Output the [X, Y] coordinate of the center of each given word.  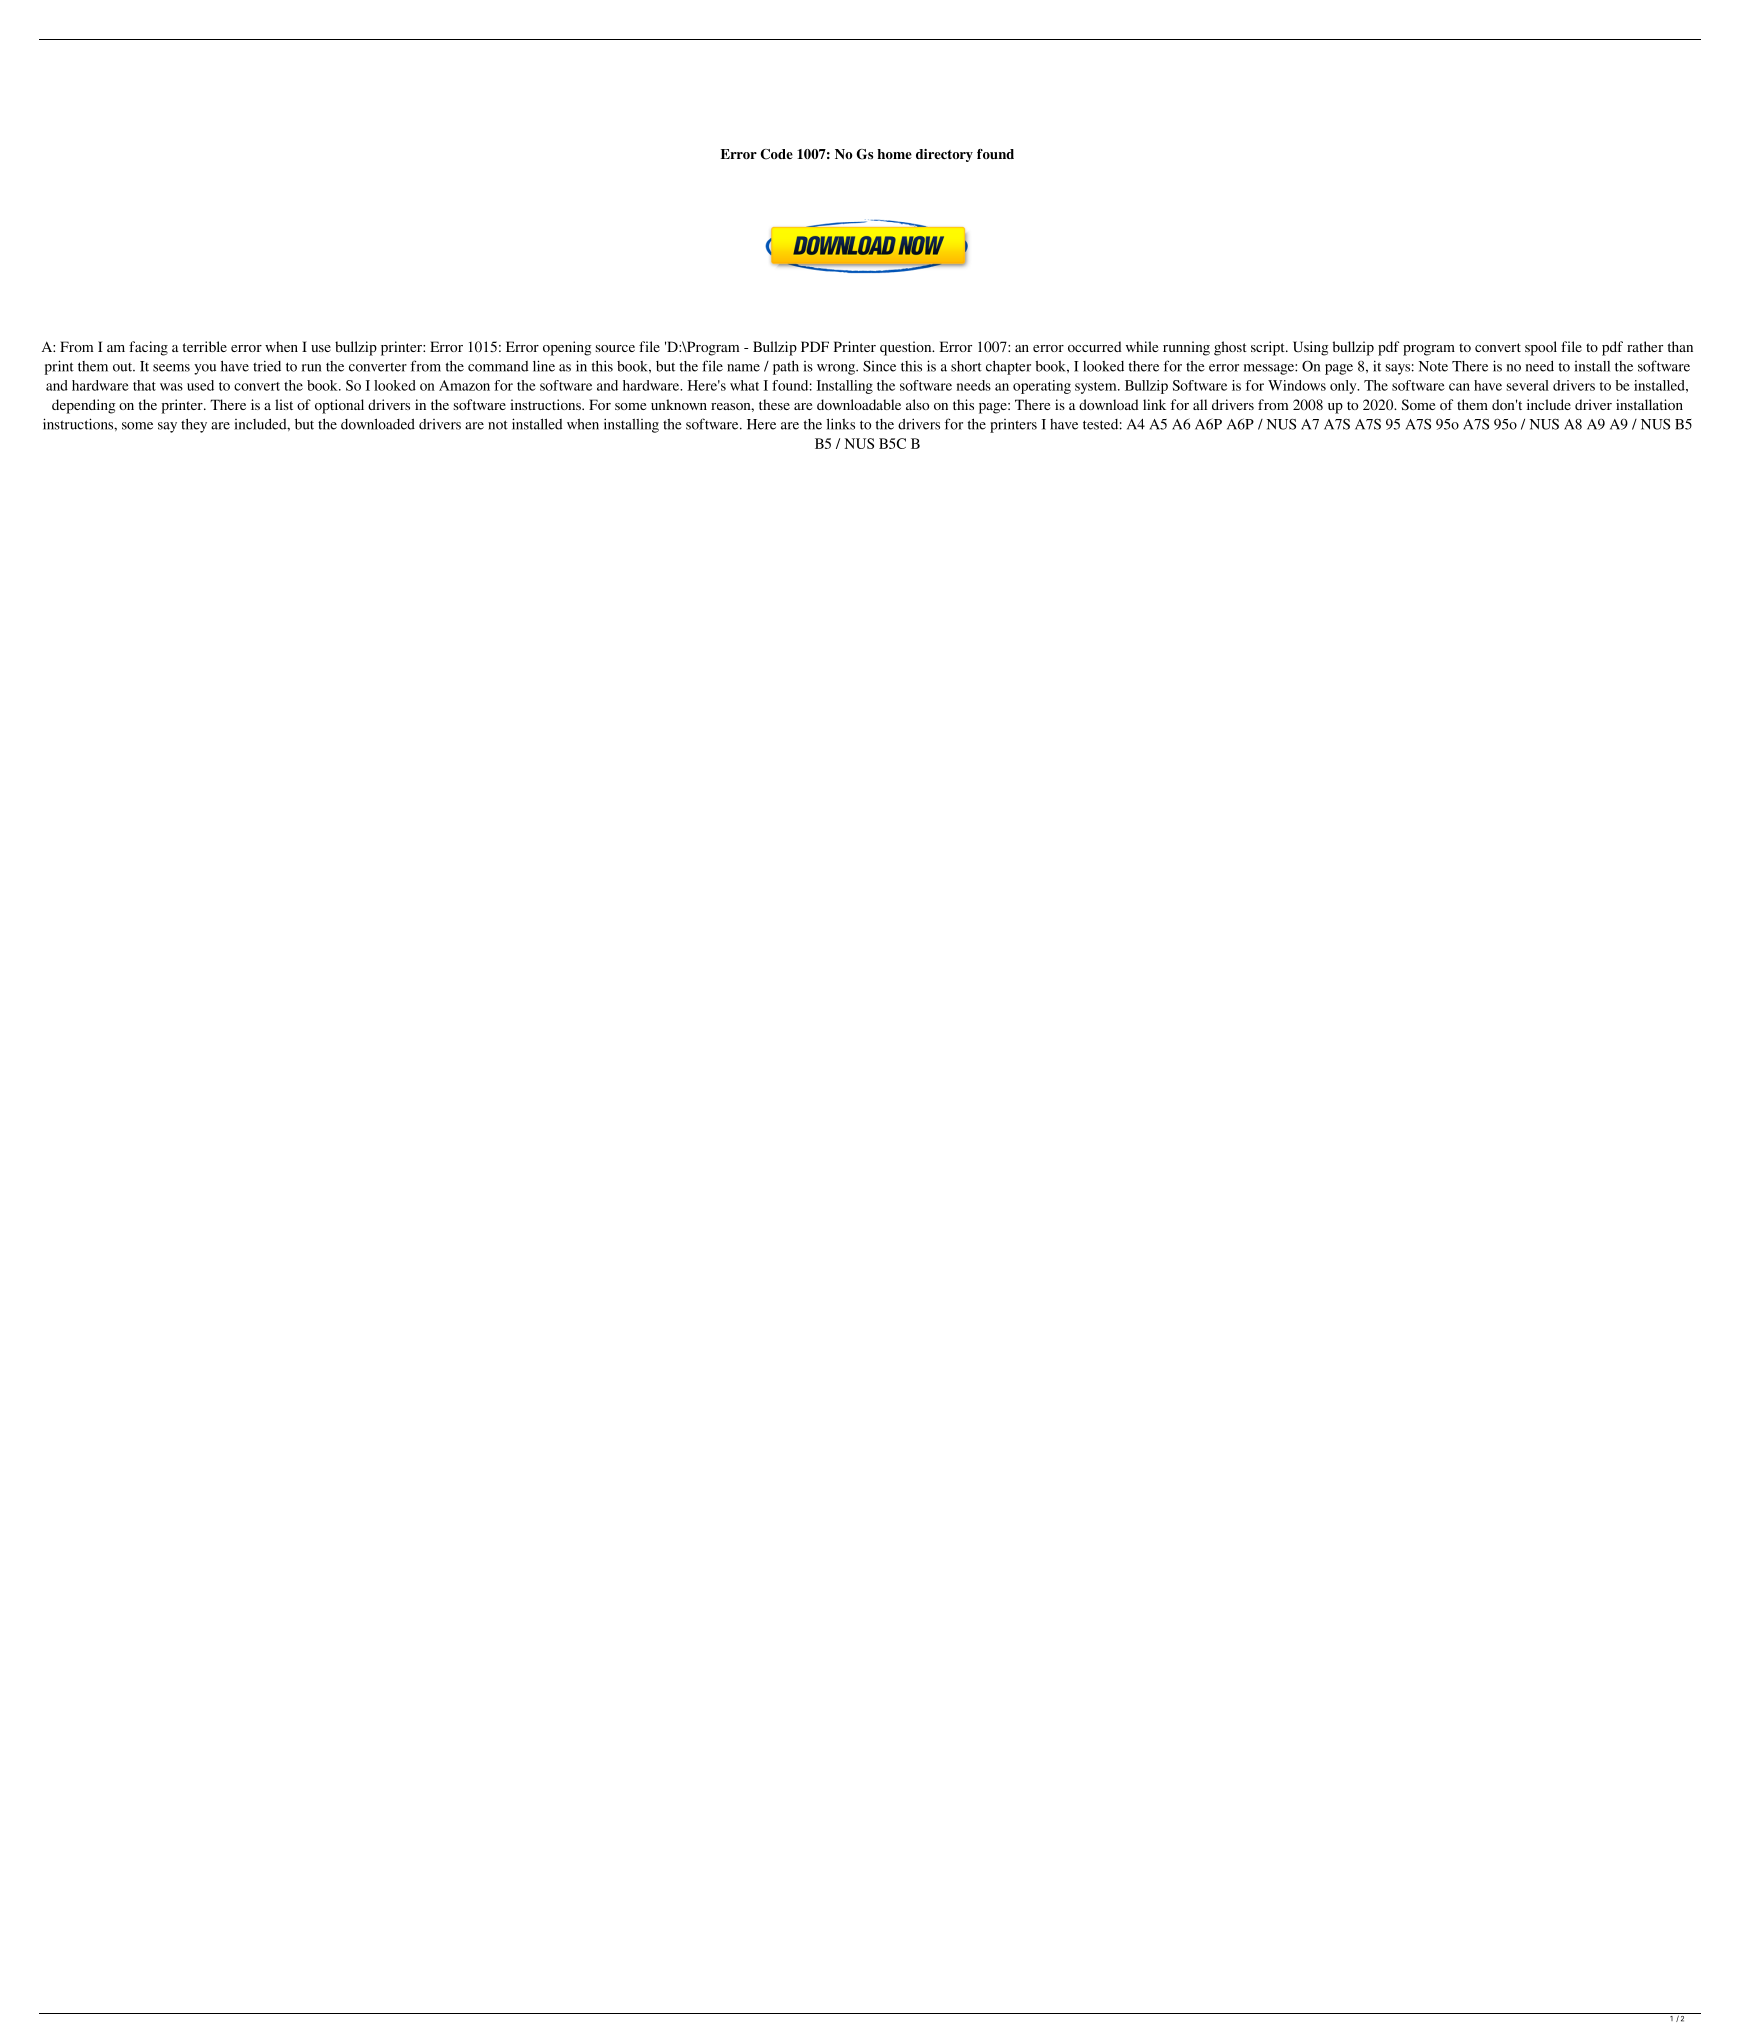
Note [1433, 366]
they [194, 426]
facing [148, 348]
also [917, 404]
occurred [1095, 346]
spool [1541, 348]
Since [879, 366]
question [907, 348]
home [894, 154]
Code [776, 154]
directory [944, 155]
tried [267, 366]
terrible [205, 346]
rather [1645, 346]
